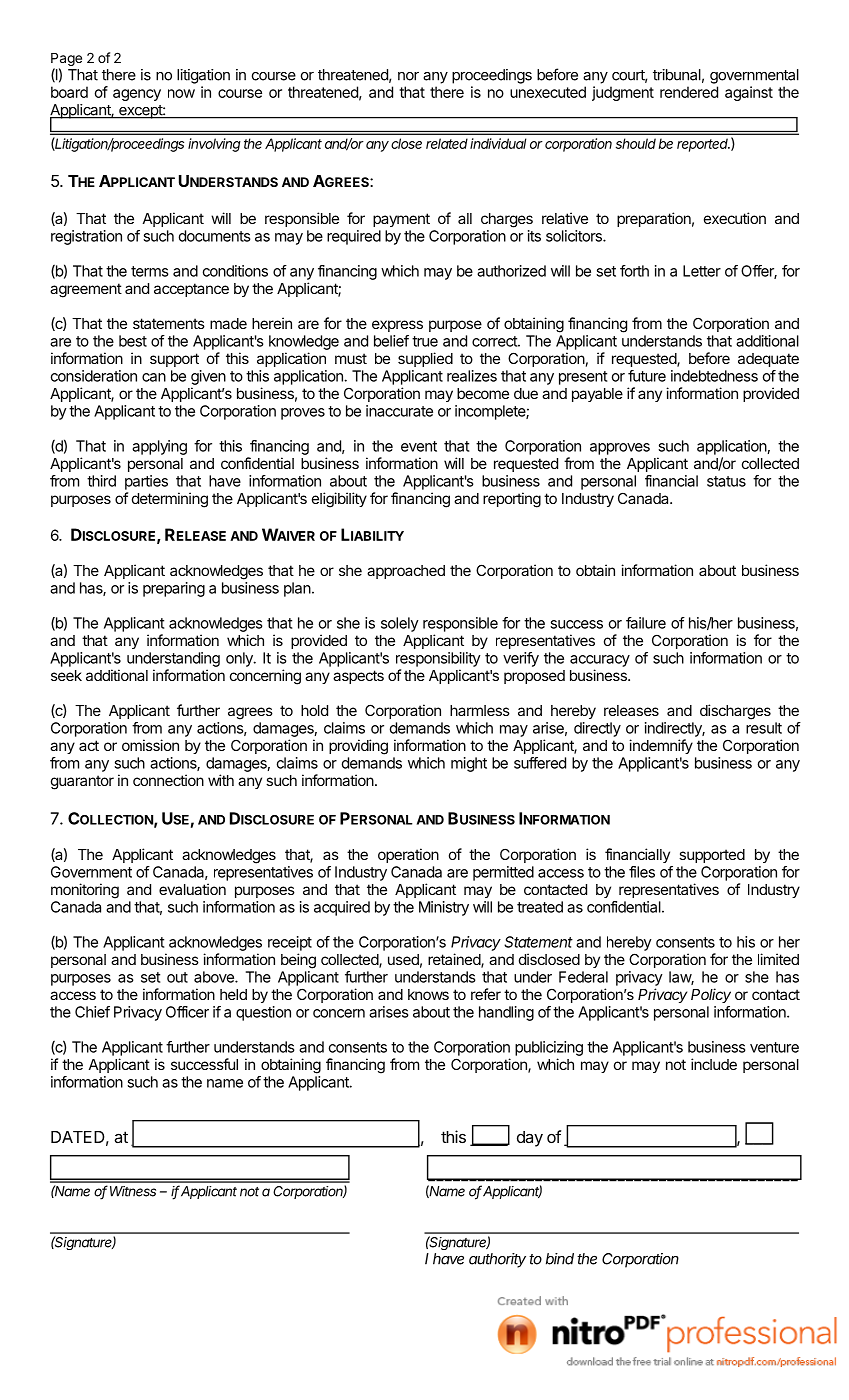 The height and width of the screenshot is (1400, 849). What do you see at coordinates (408, 76) in the screenshot?
I see `nor` at bounding box center [408, 76].
